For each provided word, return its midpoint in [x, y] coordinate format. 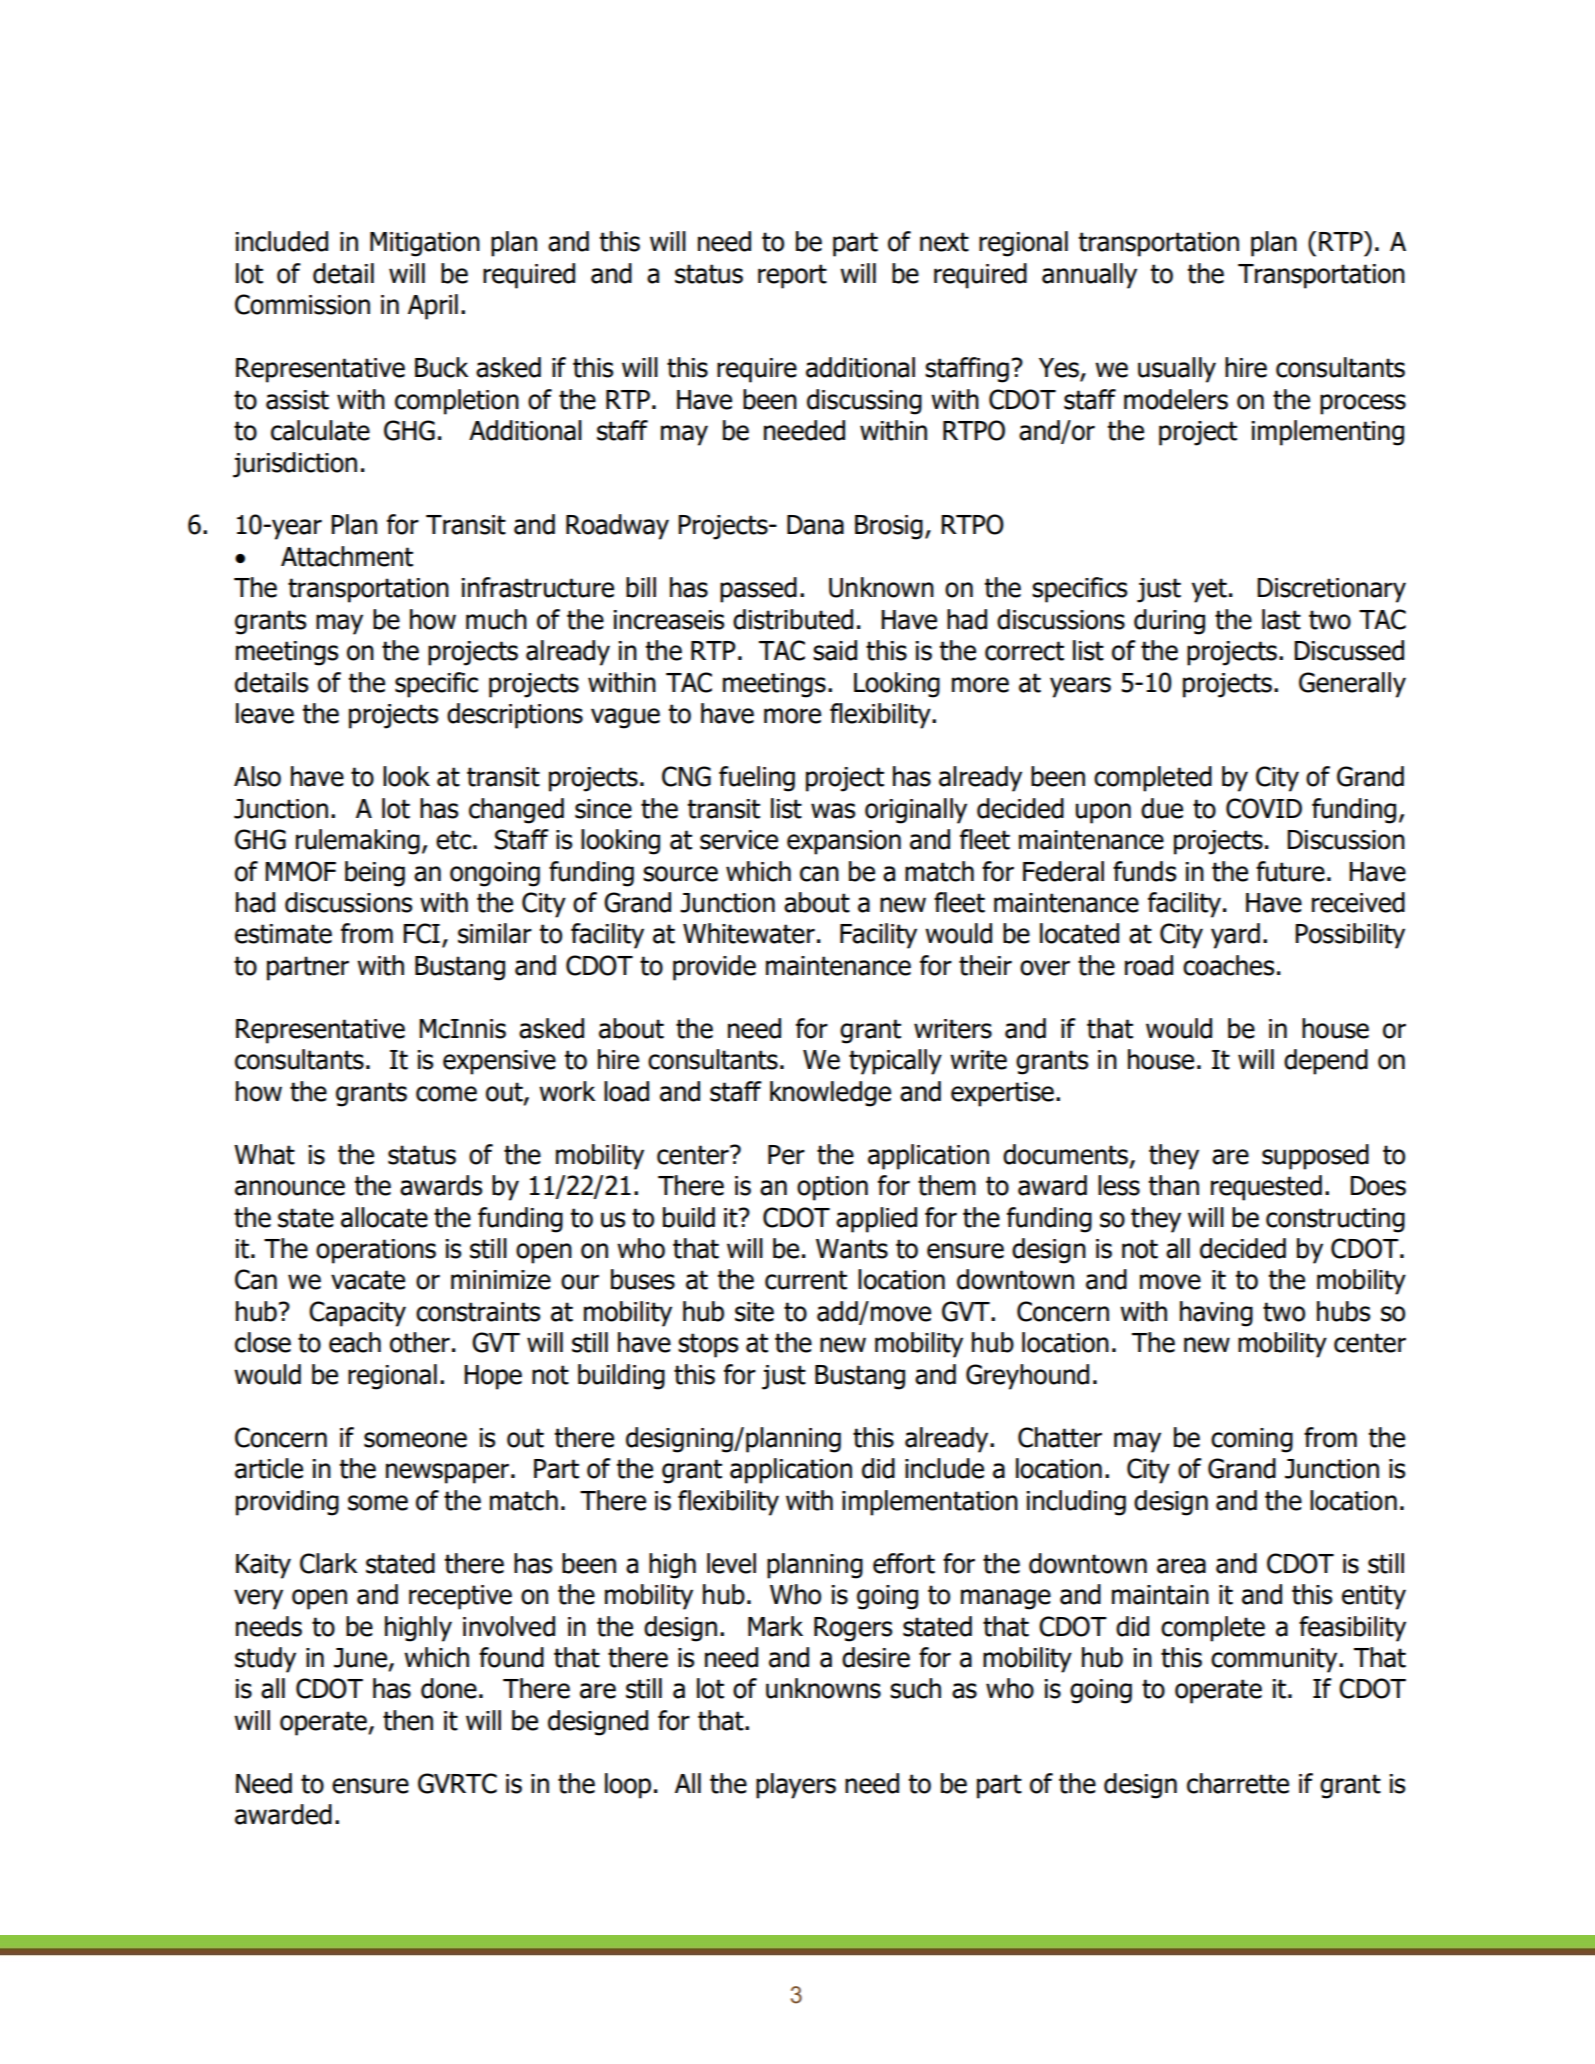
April [433, 307]
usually [1177, 370]
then [408, 1720]
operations [376, 1251]
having [1216, 1314]
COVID [1264, 808]
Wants [852, 1249]
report [792, 276]
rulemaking [358, 842]
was [833, 811]
